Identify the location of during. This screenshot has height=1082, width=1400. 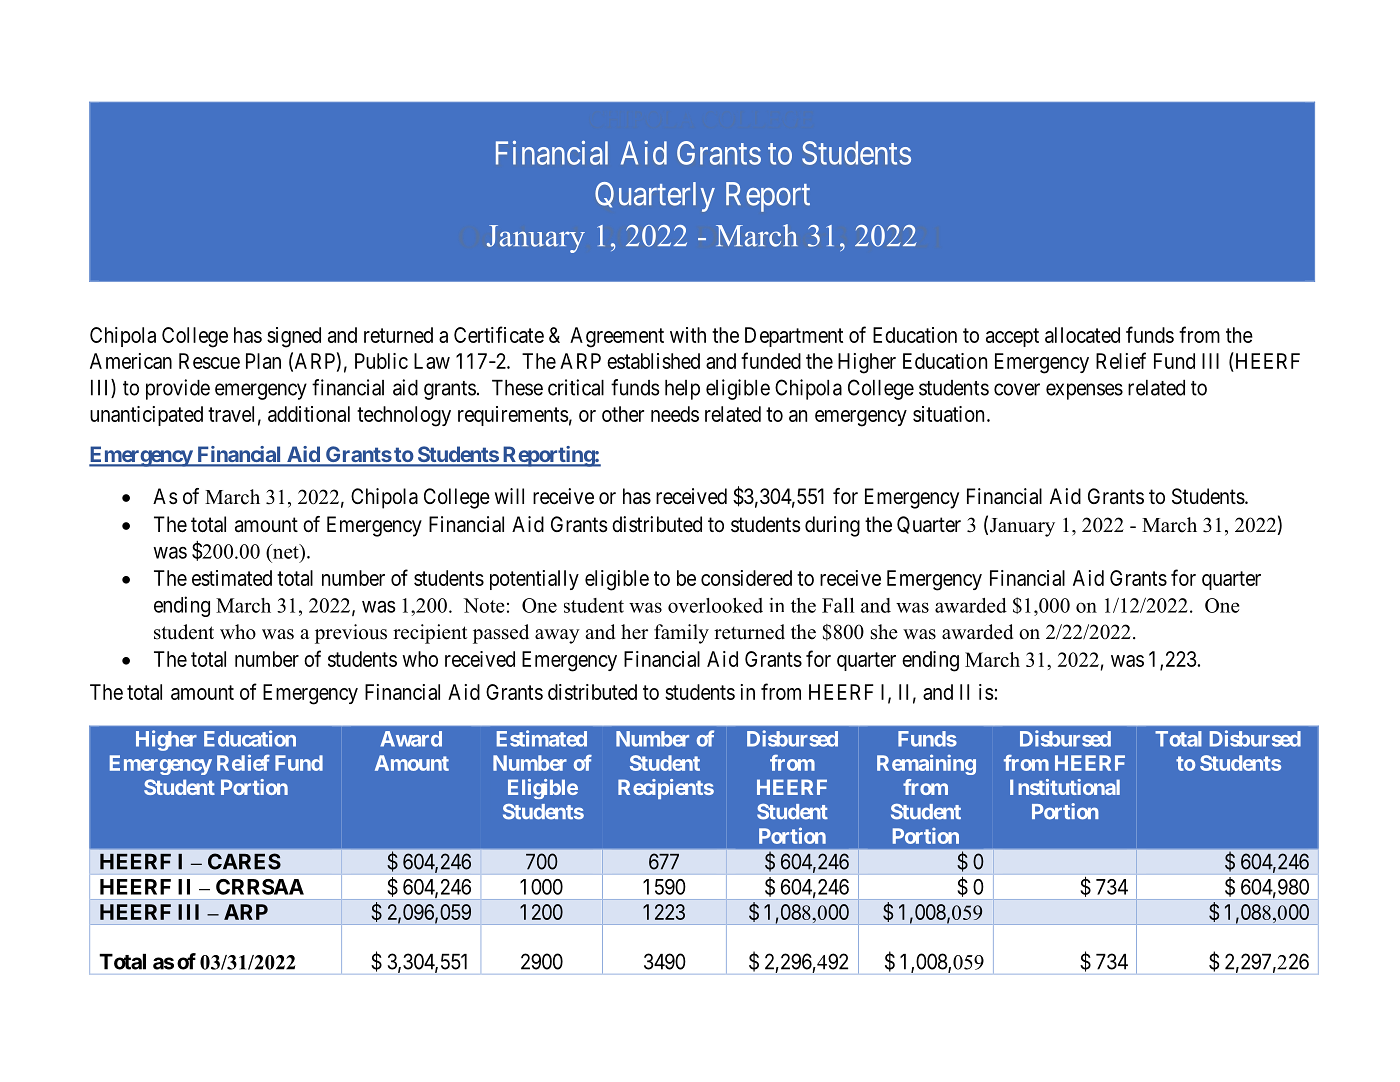
(832, 526).
